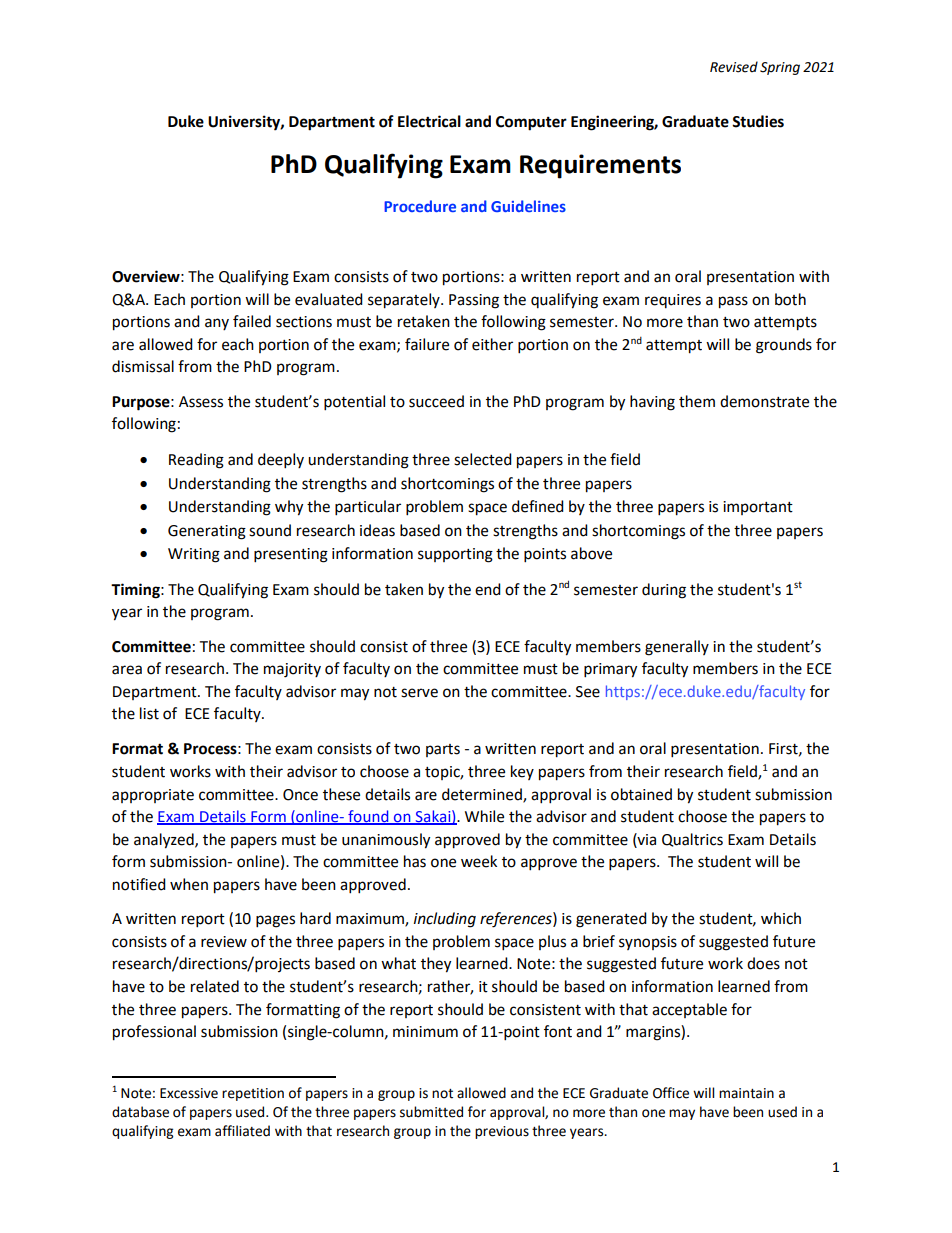 This screenshot has height=1233, width=952. What do you see at coordinates (427, 344) in the screenshot?
I see `failure` at bounding box center [427, 344].
